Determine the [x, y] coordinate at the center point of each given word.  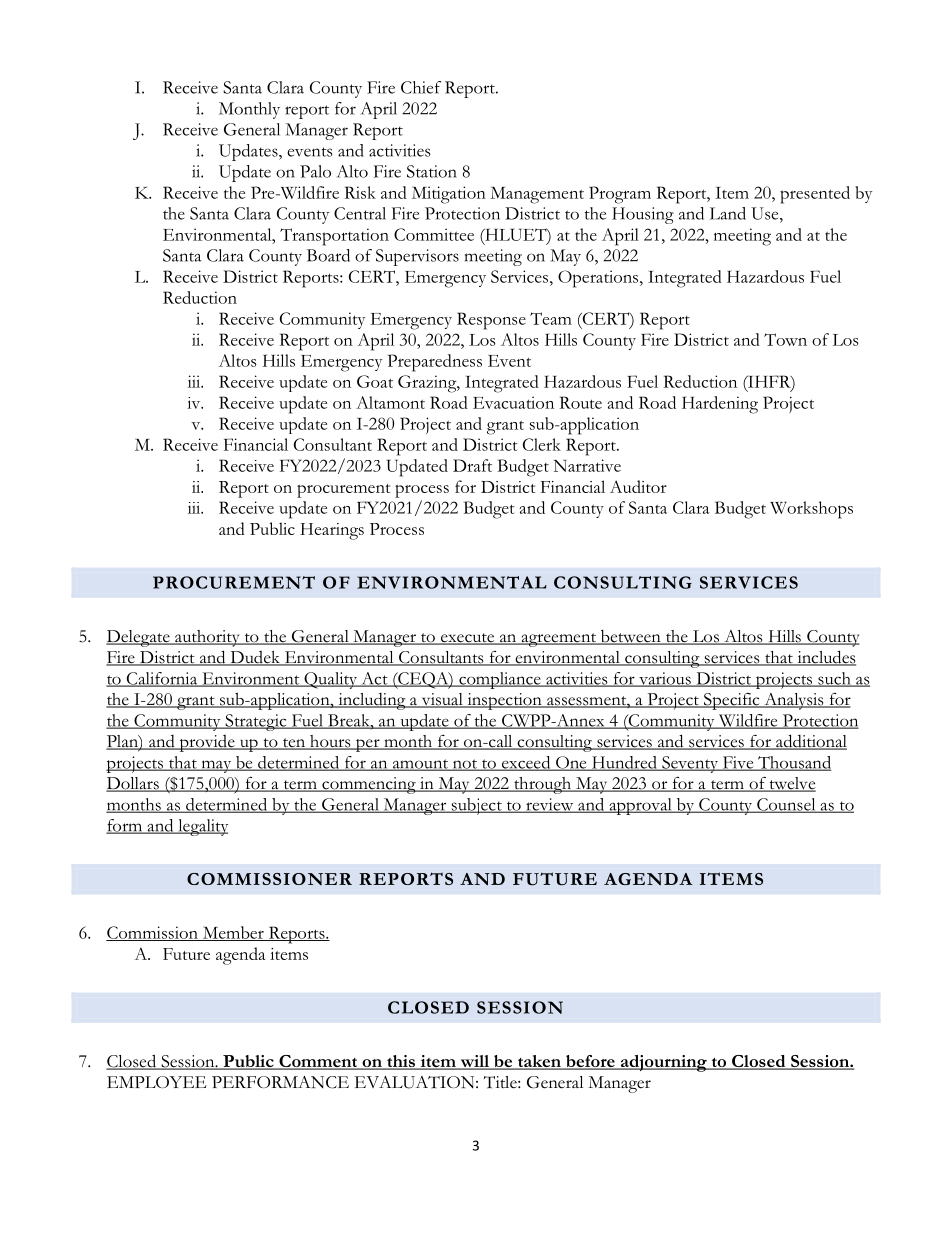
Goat [375, 381]
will [475, 1062]
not [464, 765]
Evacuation [513, 402]
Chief [421, 87]
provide [207, 743]
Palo [315, 171]
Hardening [720, 405]
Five [738, 763]
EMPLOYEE [156, 1082]
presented [815, 195]
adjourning [663, 1063]
